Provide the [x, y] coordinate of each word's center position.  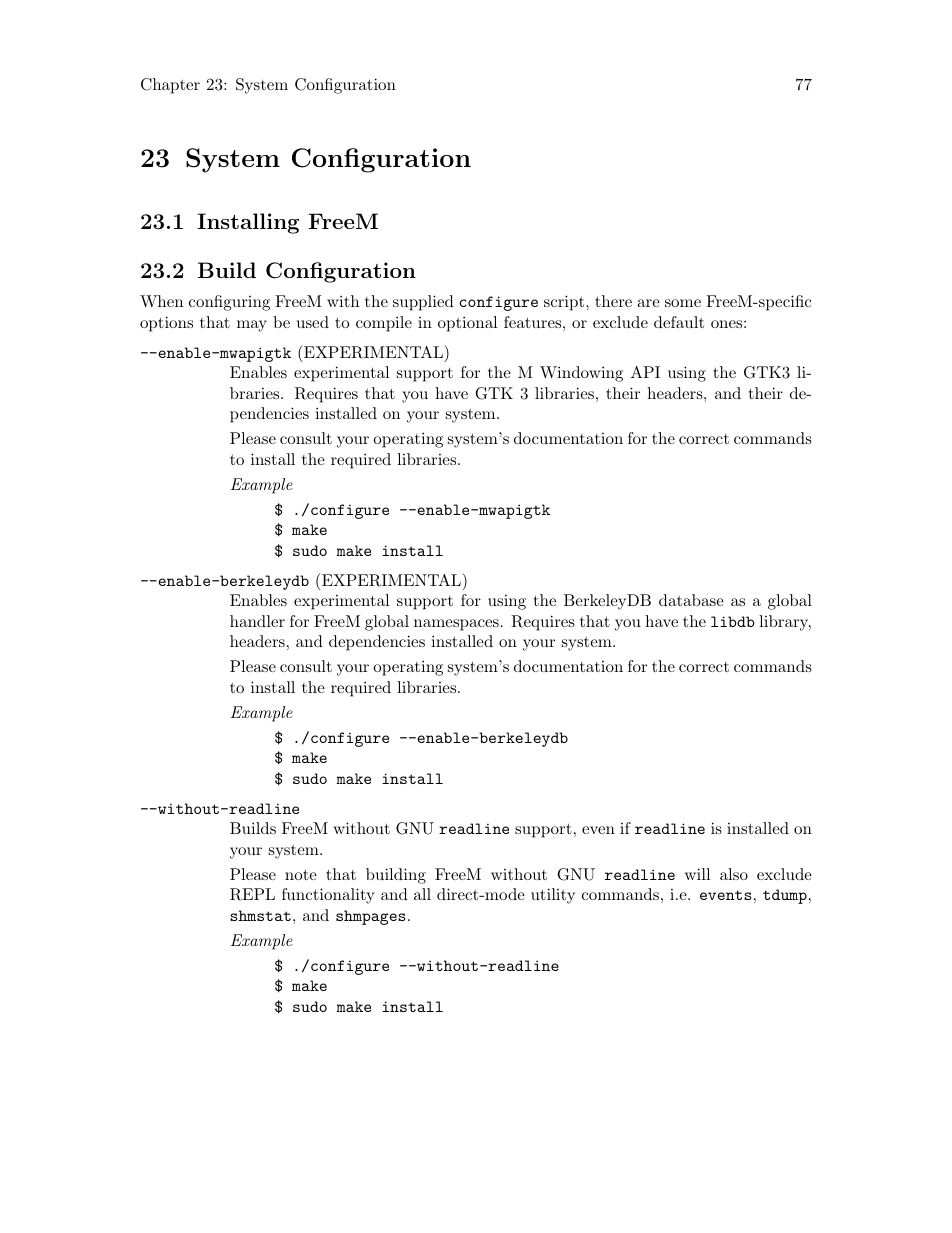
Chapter [170, 86]
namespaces [456, 625]
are [648, 303]
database [691, 600]
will [697, 874]
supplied [423, 303]
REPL [252, 894]
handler [257, 621]
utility [553, 896]
